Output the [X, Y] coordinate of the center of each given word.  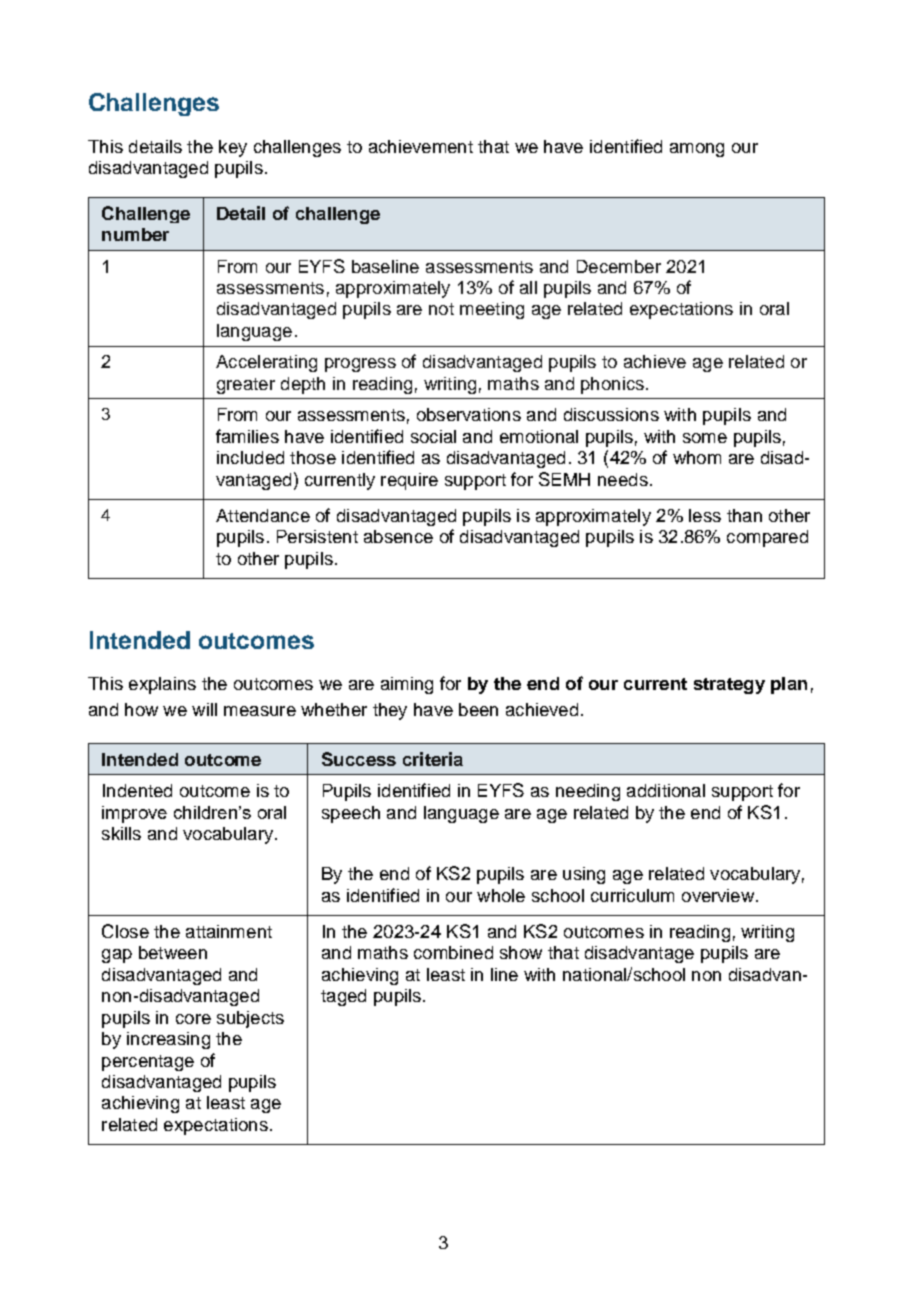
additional [666, 790]
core [193, 1019]
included [250, 457]
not [441, 309]
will [204, 709]
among [697, 150]
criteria [433, 759]
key [233, 148]
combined [453, 952]
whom [697, 457]
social [433, 436]
